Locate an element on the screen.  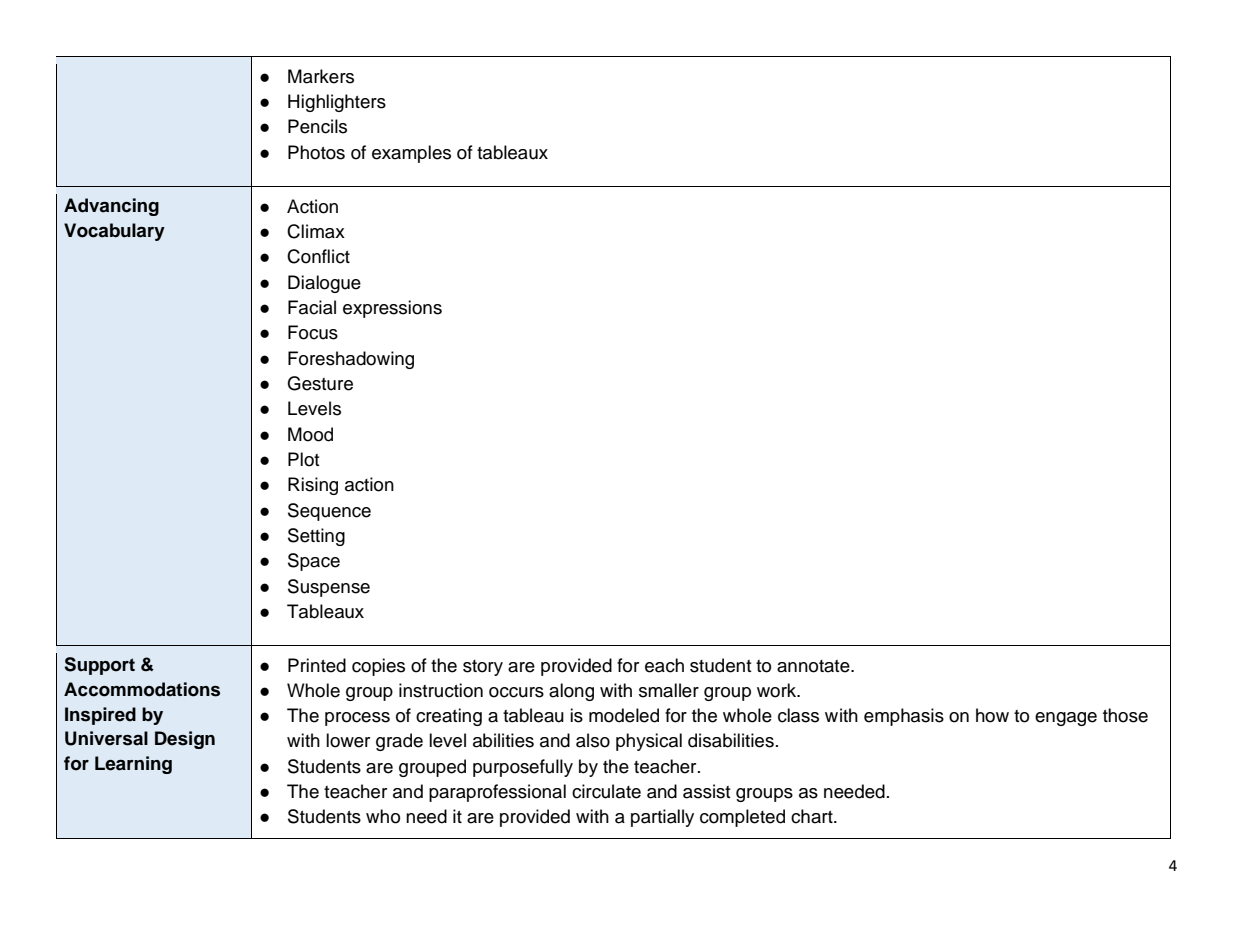
Mood is located at coordinates (310, 434).
